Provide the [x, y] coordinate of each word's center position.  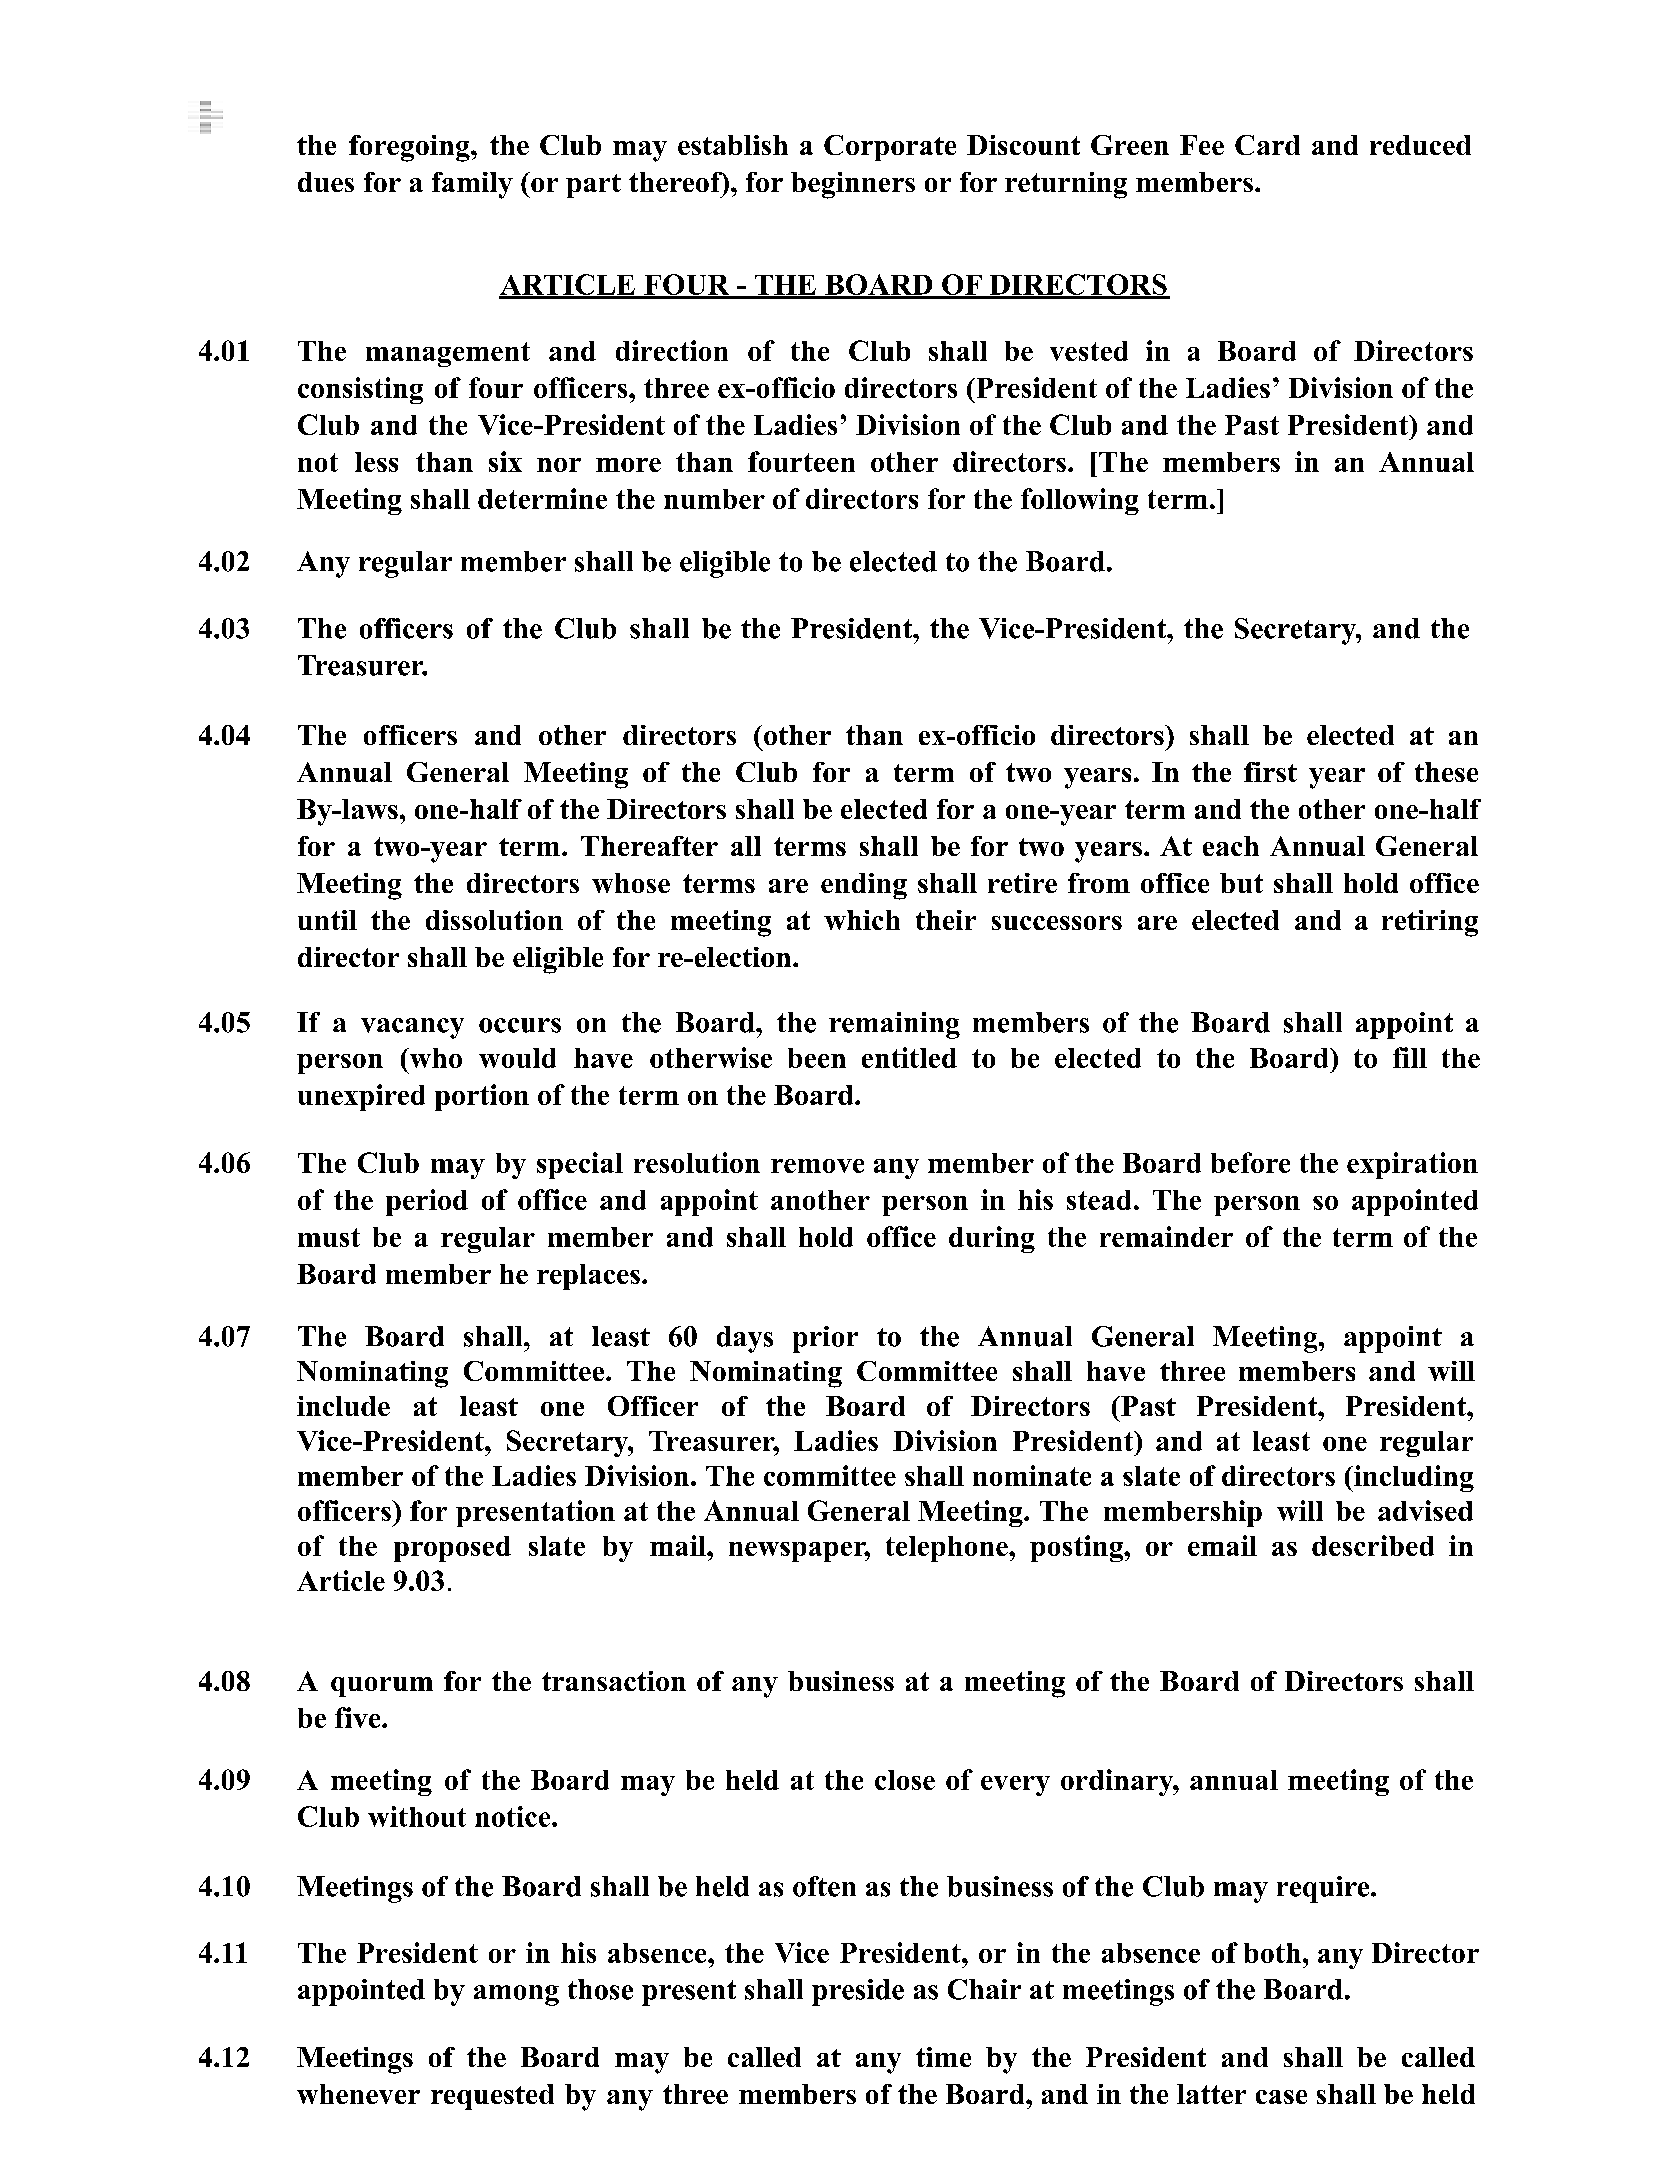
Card [1267, 145]
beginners [853, 185]
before [1250, 1162]
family [472, 185]
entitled [909, 1057]
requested [492, 2097]
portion [482, 1097]
